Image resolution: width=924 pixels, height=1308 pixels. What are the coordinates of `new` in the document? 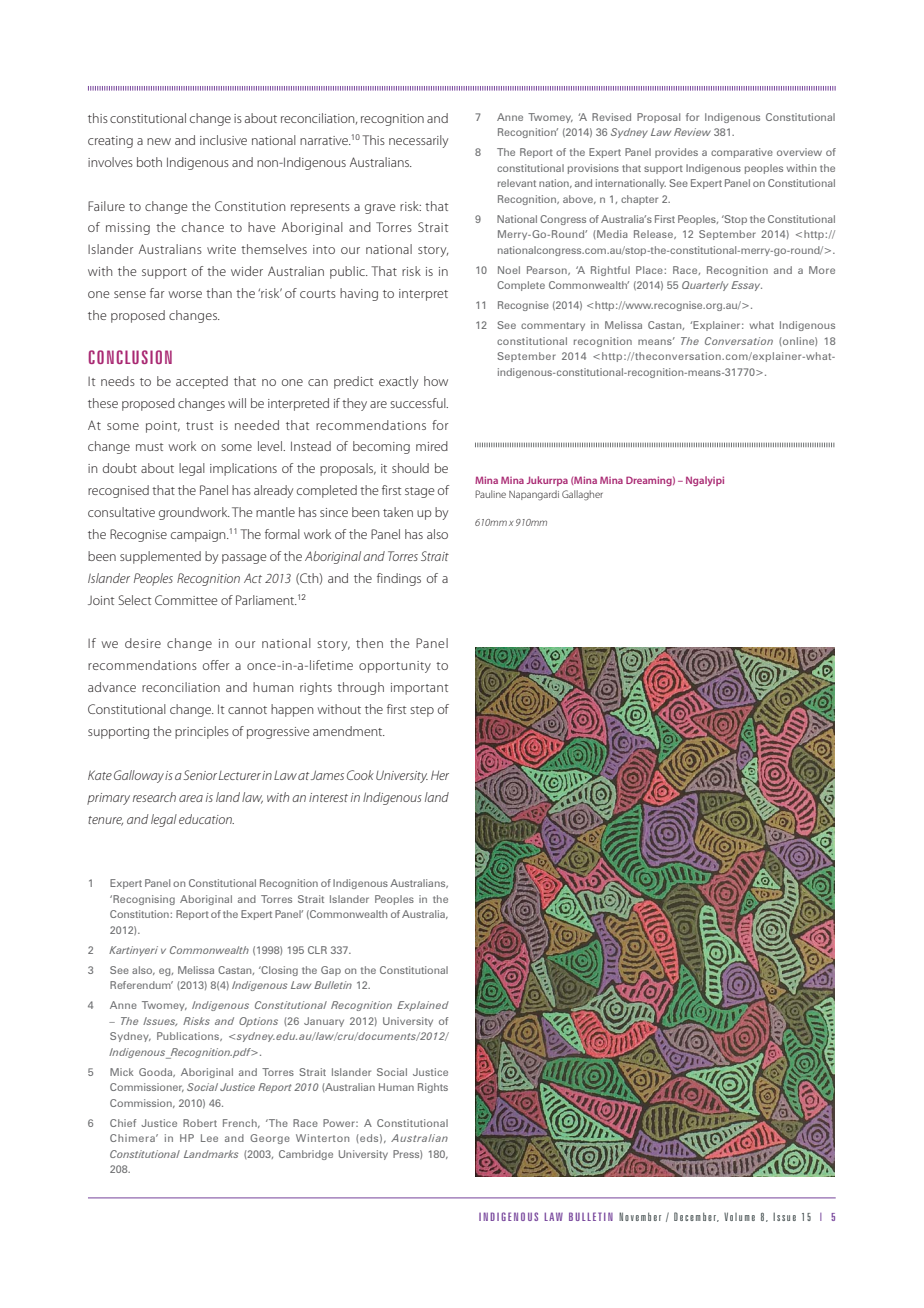 It's located at (159, 141).
